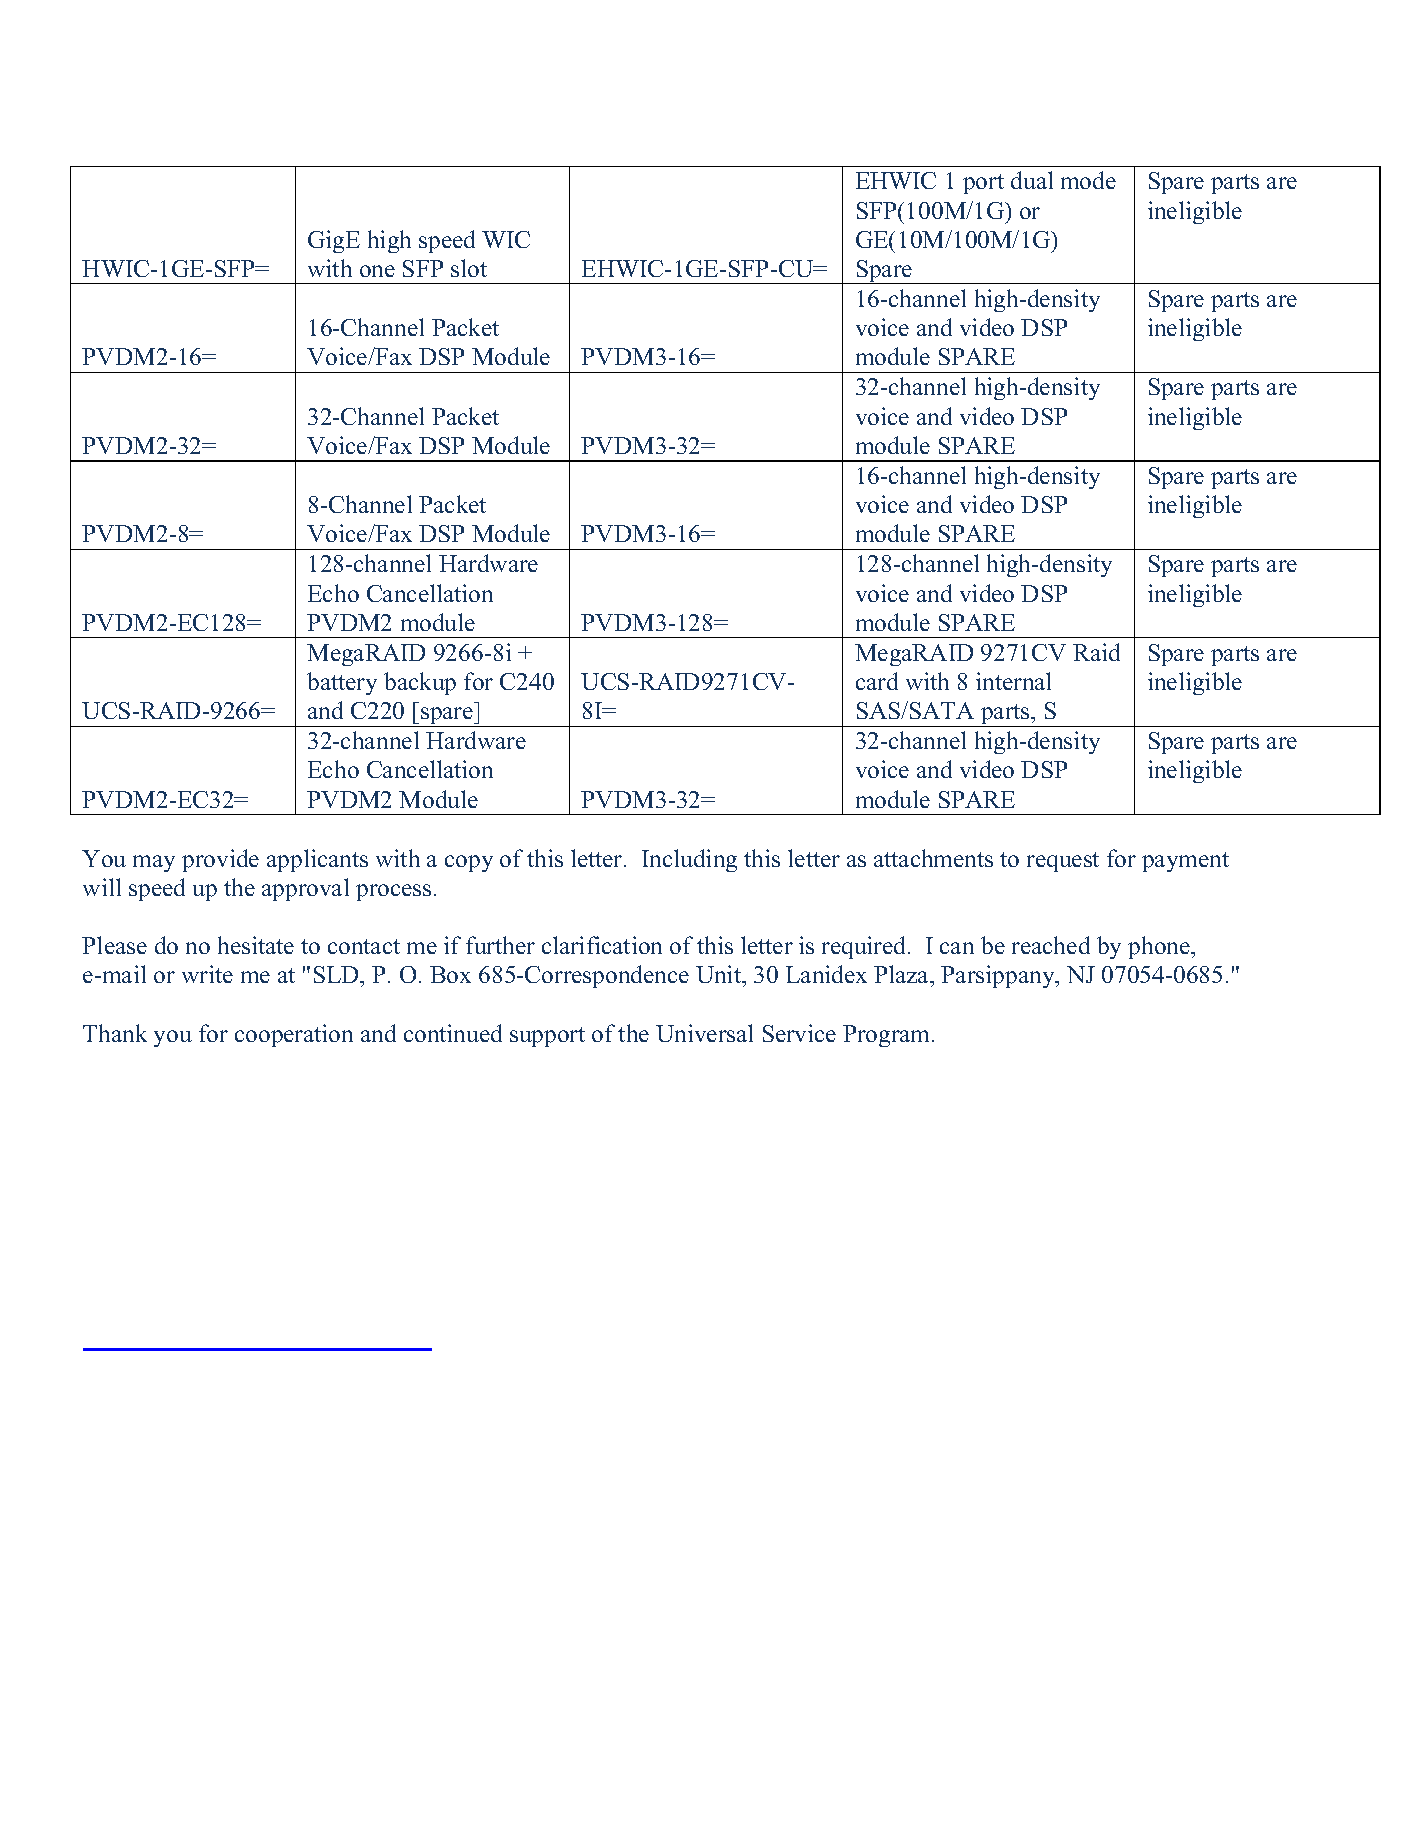 The image size is (1409, 1823). I want to click on Universal, so click(704, 1033).
